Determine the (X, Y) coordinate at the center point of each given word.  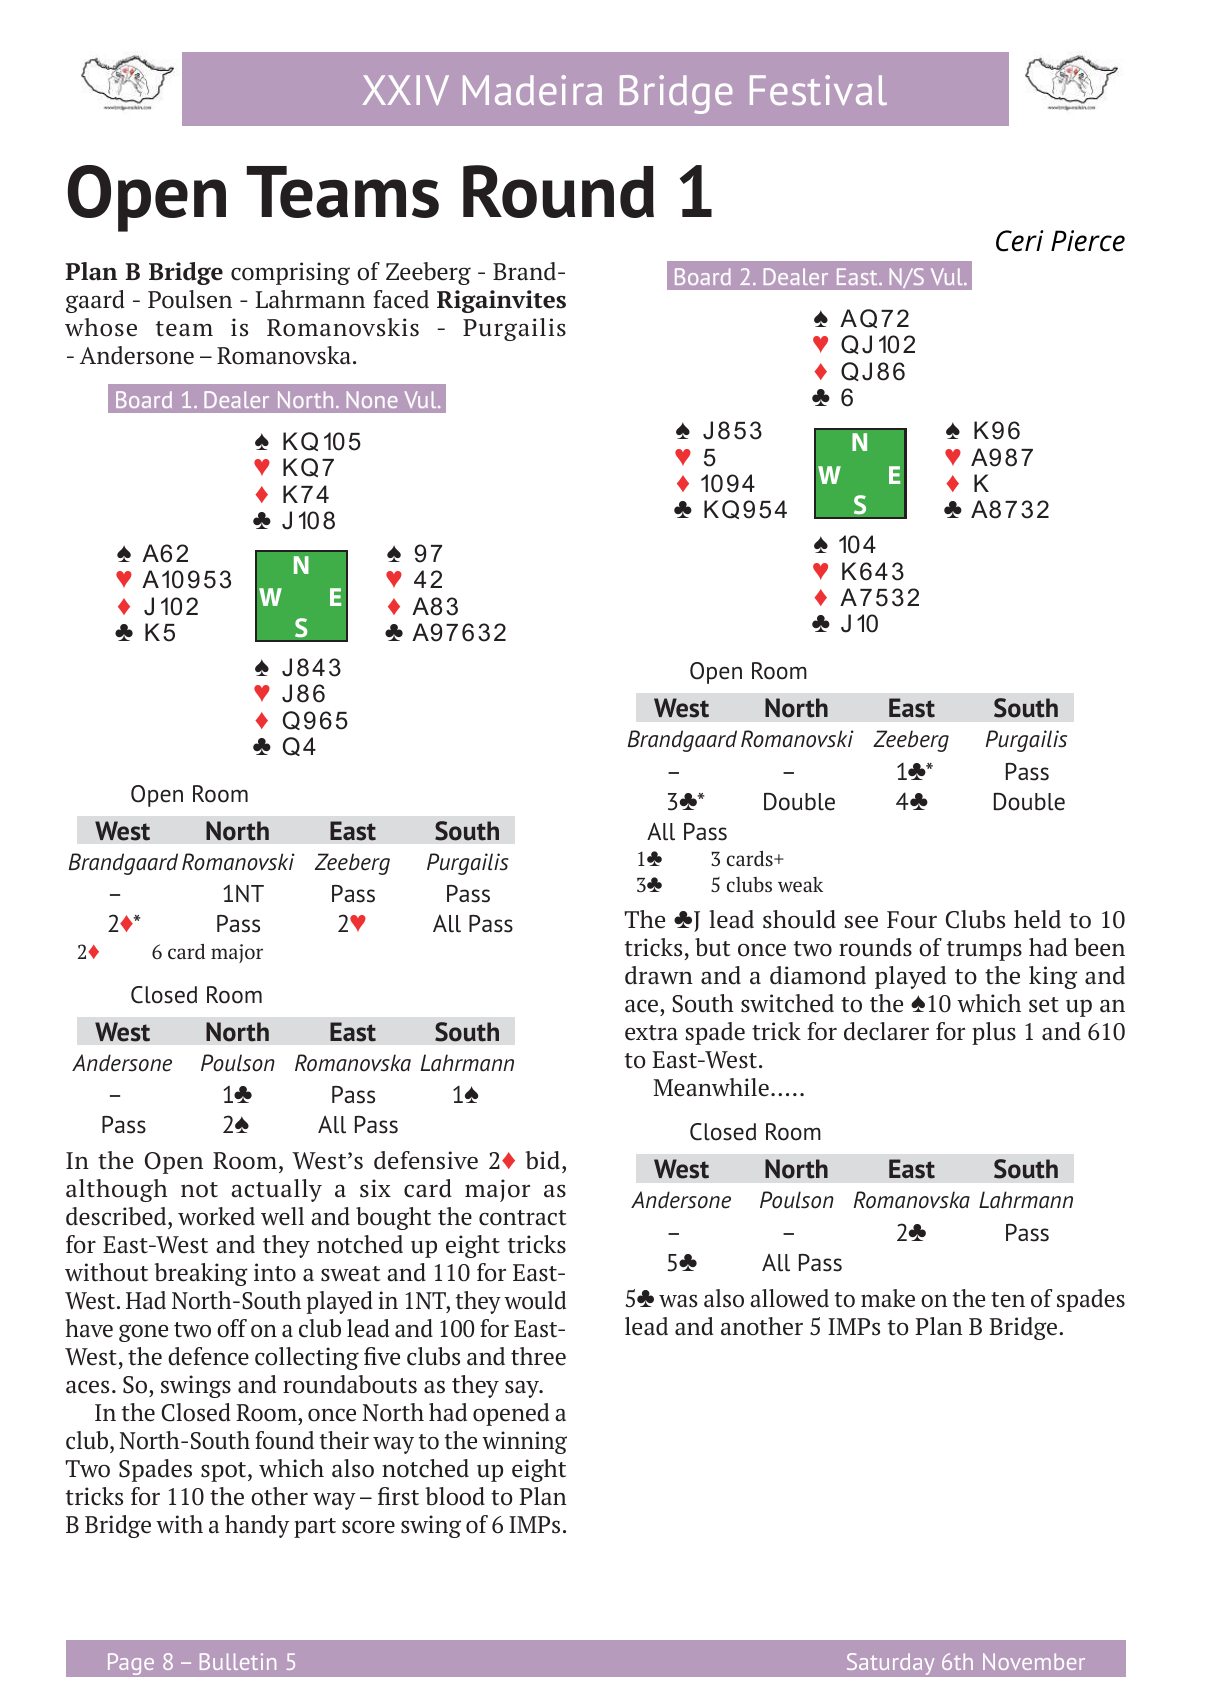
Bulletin (238, 1661)
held (1037, 919)
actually (277, 1190)
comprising (290, 273)
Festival (818, 90)
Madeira (532, 90)
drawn (659, 975)
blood (455, 1496)
